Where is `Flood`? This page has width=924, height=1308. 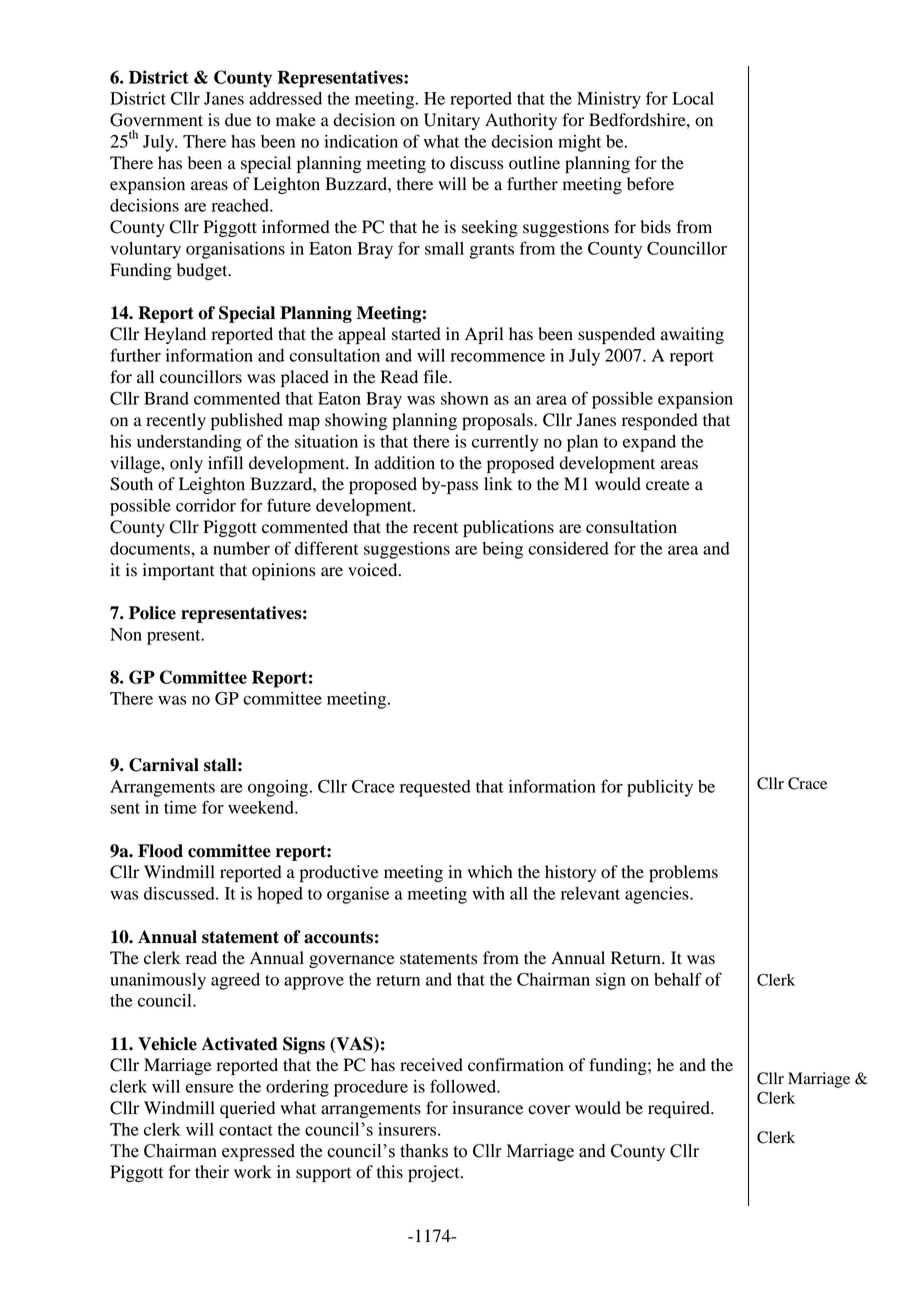 Flood is located at coordinates (160, 851).
